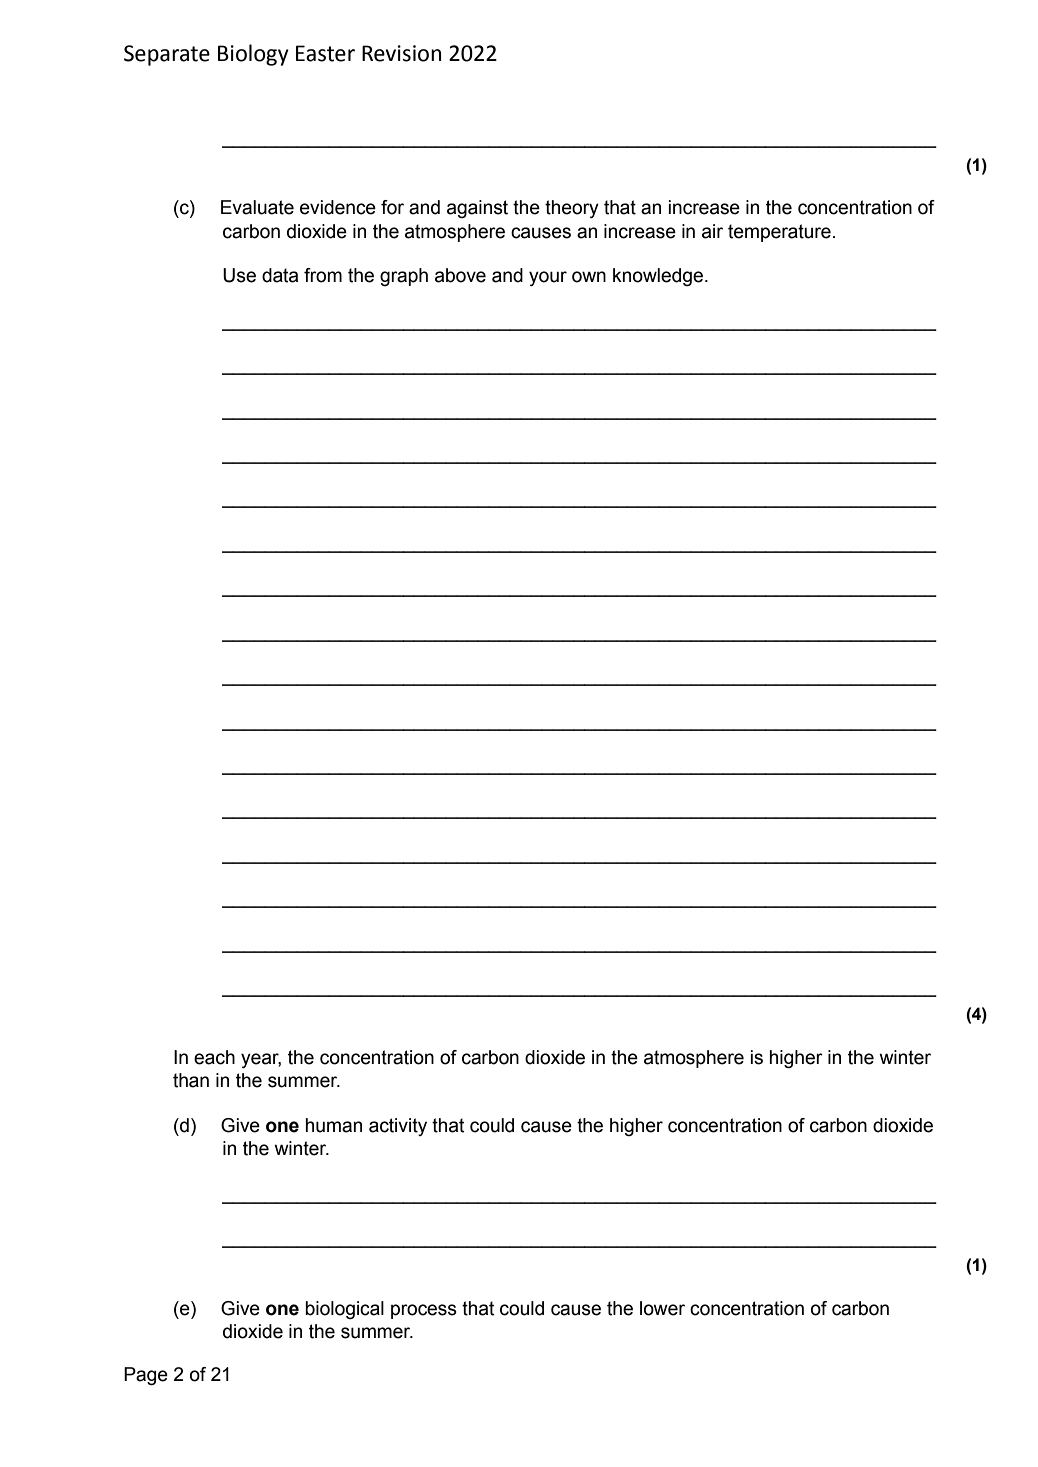  What do you see at coordinates (712, 231) in the screenshot?
I see `air` at bounding box center [712, 231].
